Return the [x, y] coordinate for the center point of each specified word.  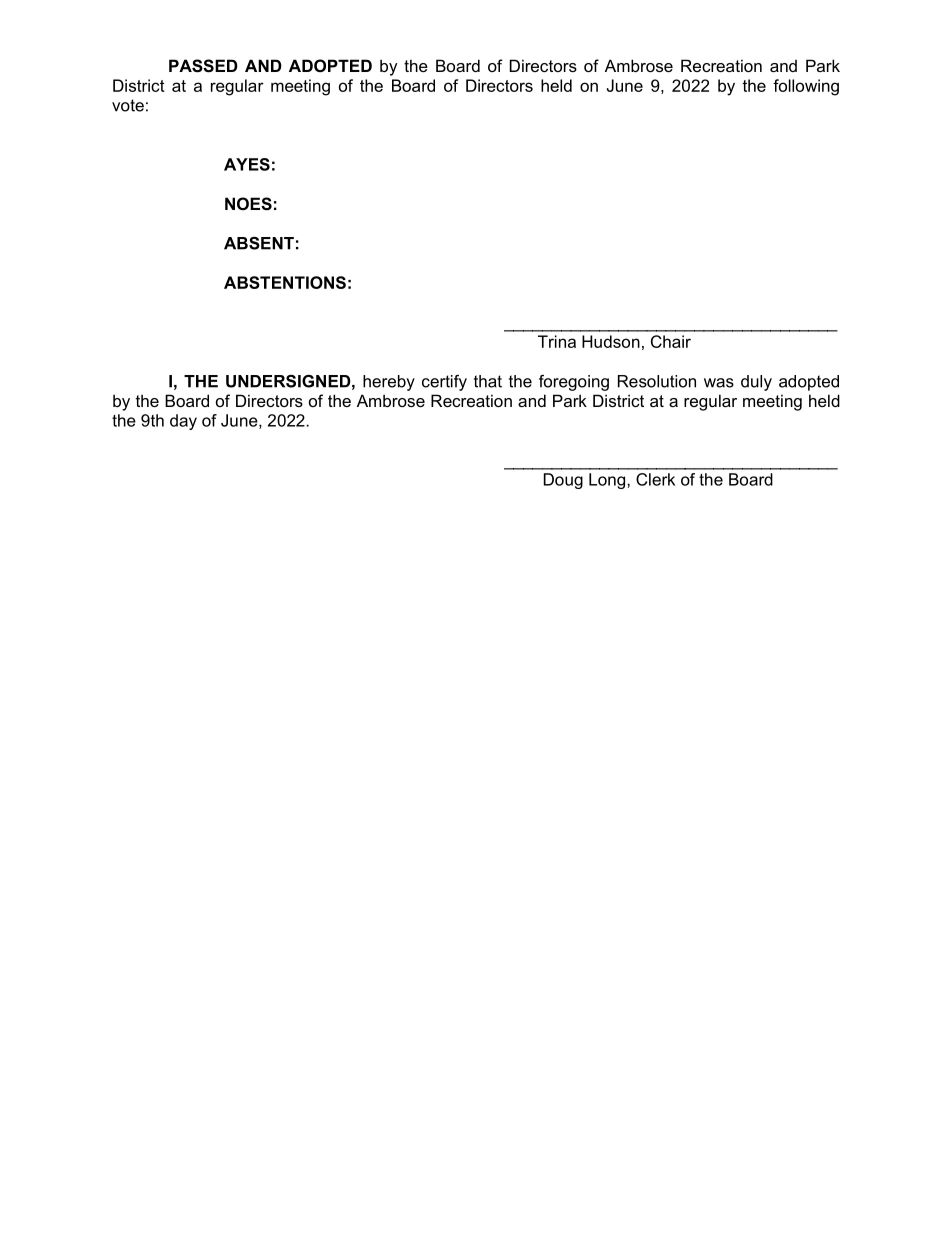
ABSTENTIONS [285, 282]
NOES [248, 204]
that [488, 381]
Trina [557, 341]
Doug [563, 481]
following [806, 87]
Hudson [611, 341]
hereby [389, 383]
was [719, 383]
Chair [671, 341]
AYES [247, 164]
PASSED [203, 66]
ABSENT [259, 243]
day [183, 422]
